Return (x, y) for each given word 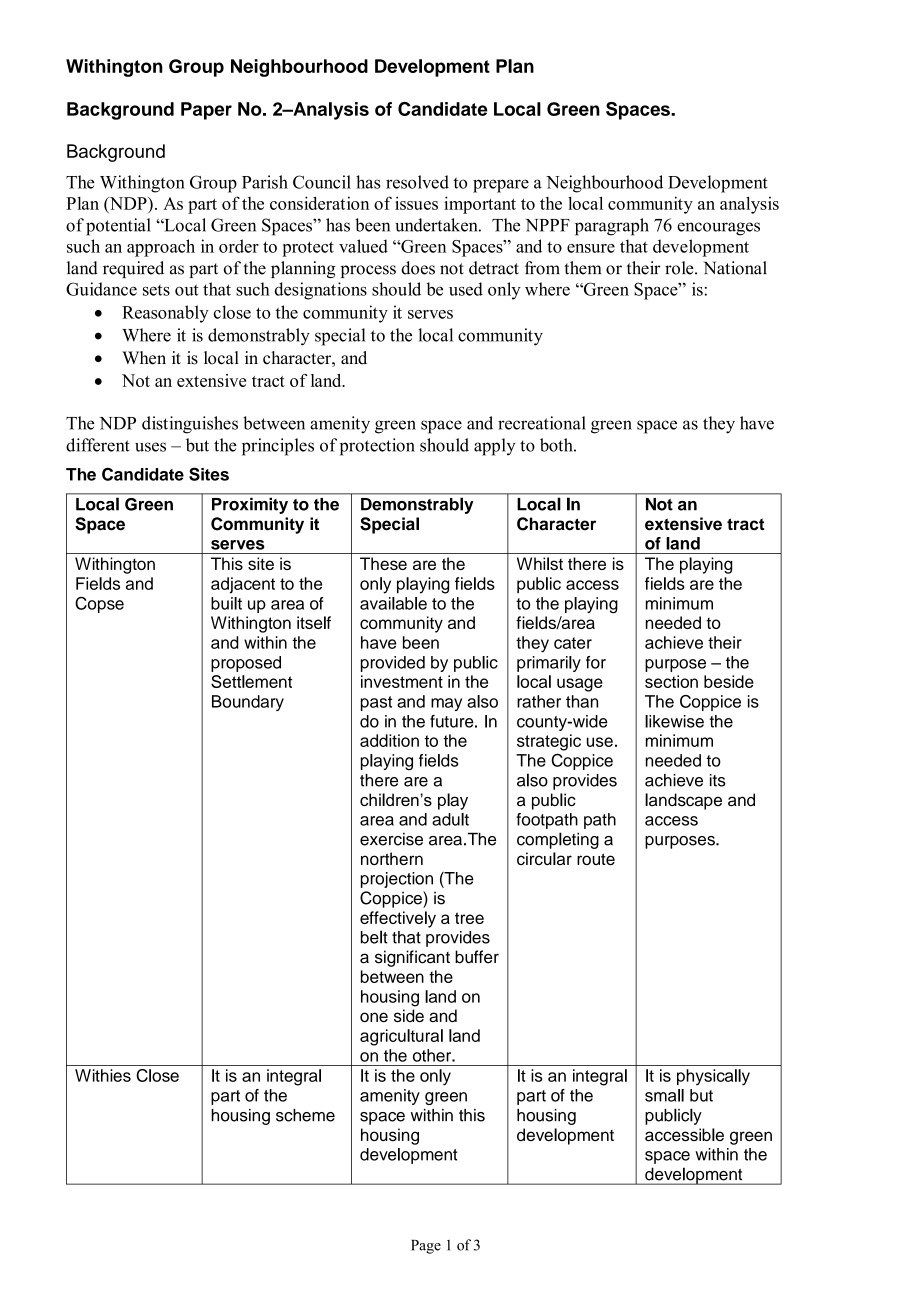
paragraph (612, 227)
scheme (305, 1115)
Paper (206, 111)
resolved (417, 182)
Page (426, 1247)
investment (402, 681)
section (671, 681)
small (664, 1095)
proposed (246, 664)
